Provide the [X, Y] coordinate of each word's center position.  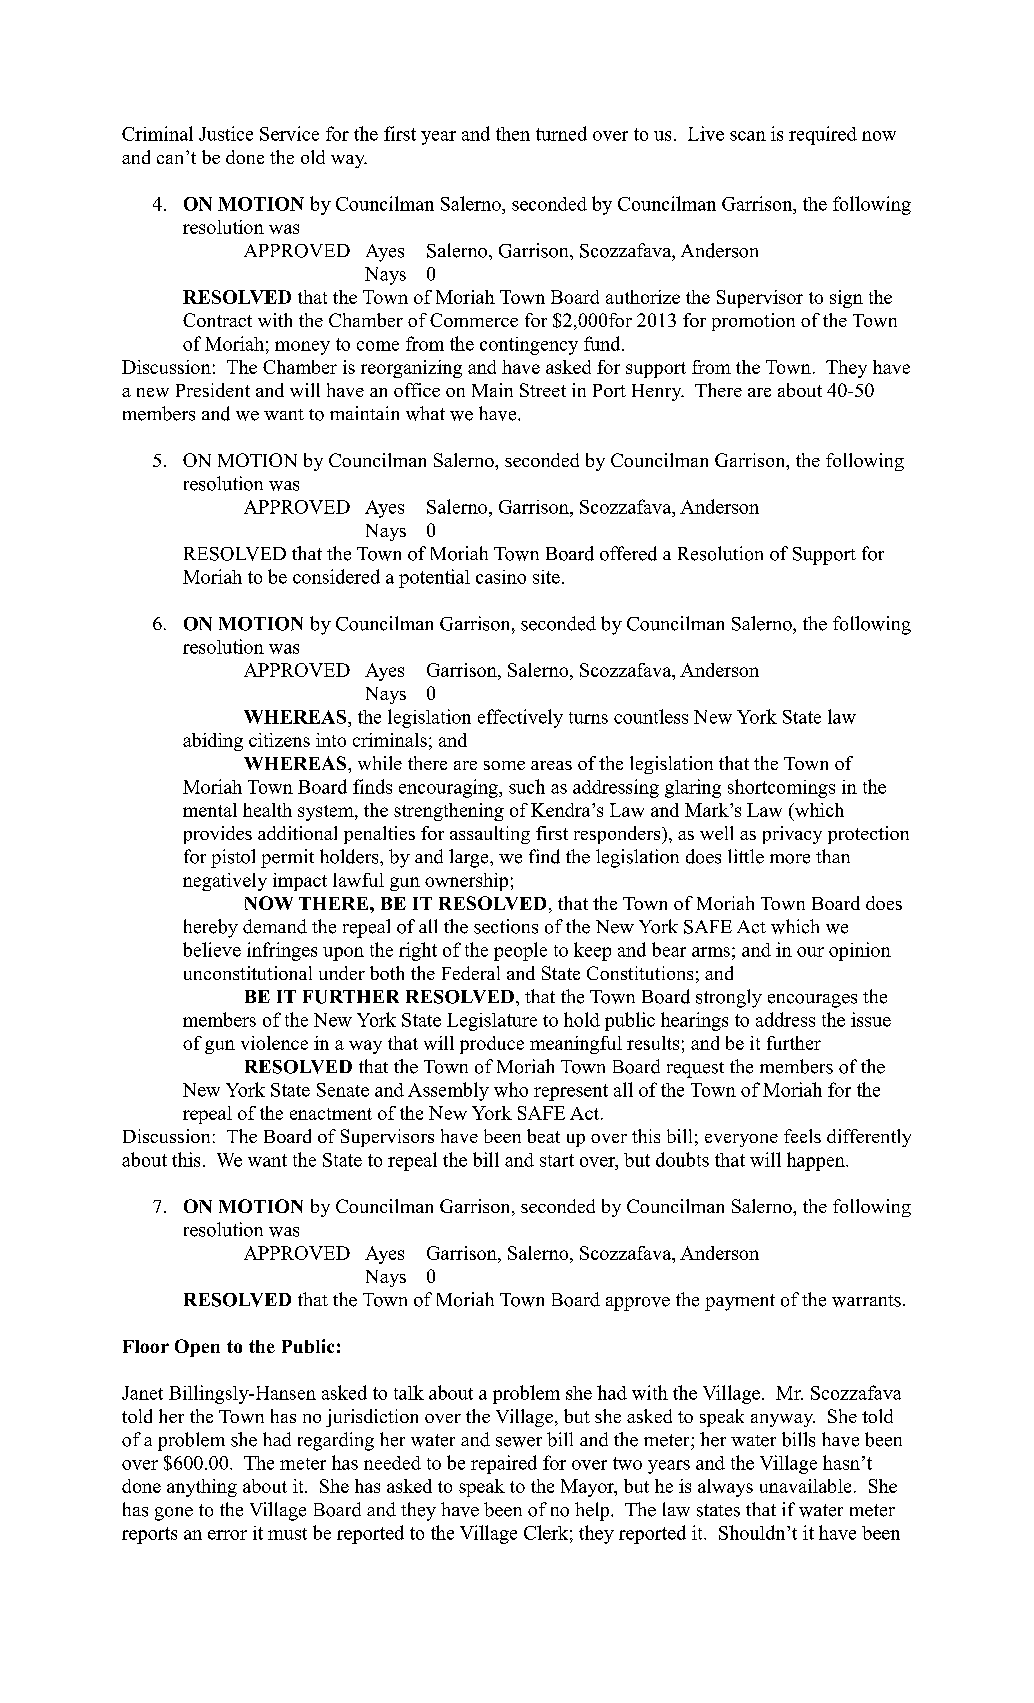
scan [748, 136]
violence [274, 1043]
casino [501, 577]
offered [628, 553]
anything [202, 1488]
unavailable [805, 1486]
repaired [504, 1464]
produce [492, 1045]
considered [336, 576]
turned [561, 133]
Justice [226, 133]
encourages [812, 1001]
